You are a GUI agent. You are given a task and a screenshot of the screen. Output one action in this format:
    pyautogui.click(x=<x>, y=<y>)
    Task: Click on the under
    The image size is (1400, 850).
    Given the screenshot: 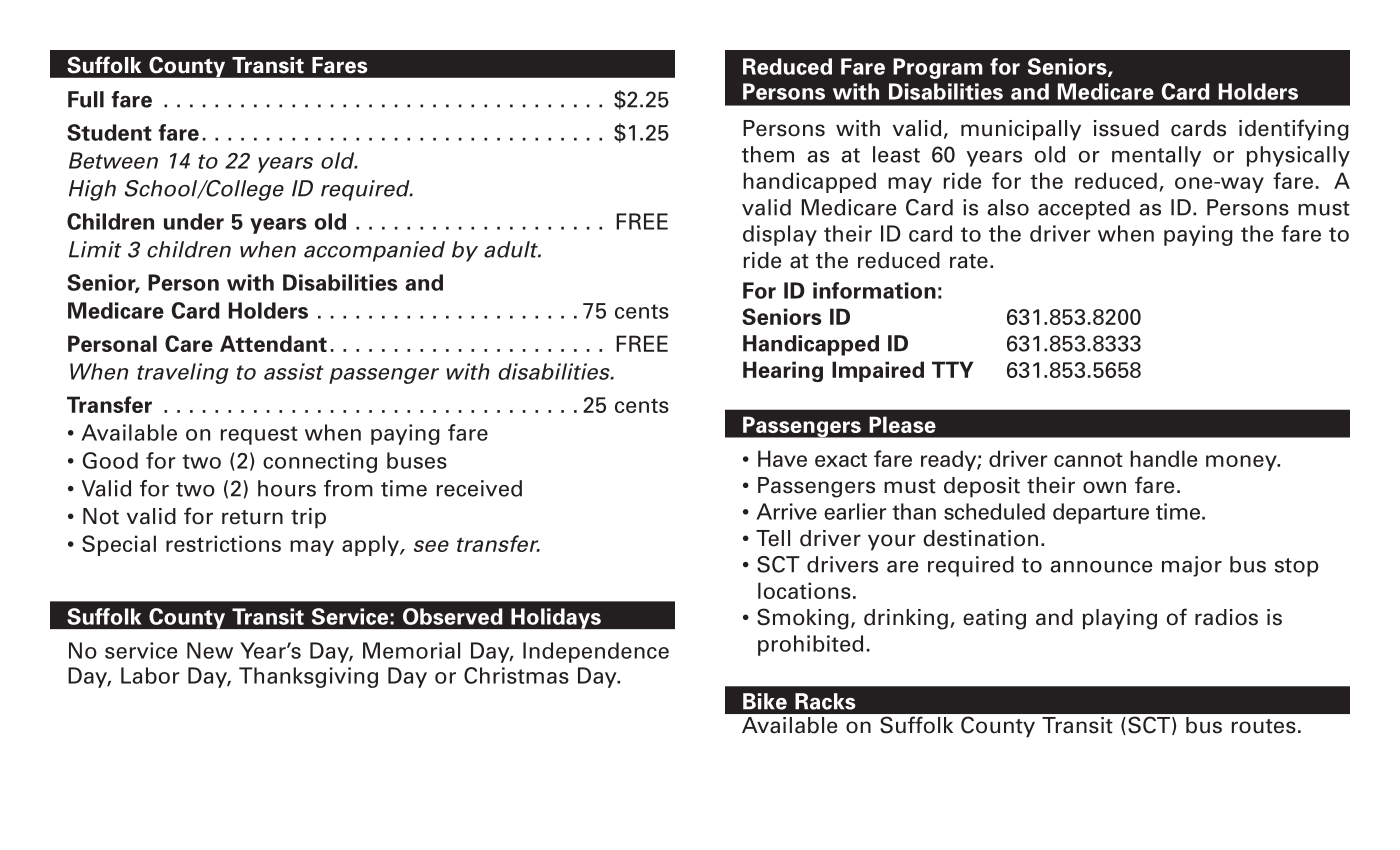 What is the action you would take?
    pyautogui.click(x=194, y=221)
